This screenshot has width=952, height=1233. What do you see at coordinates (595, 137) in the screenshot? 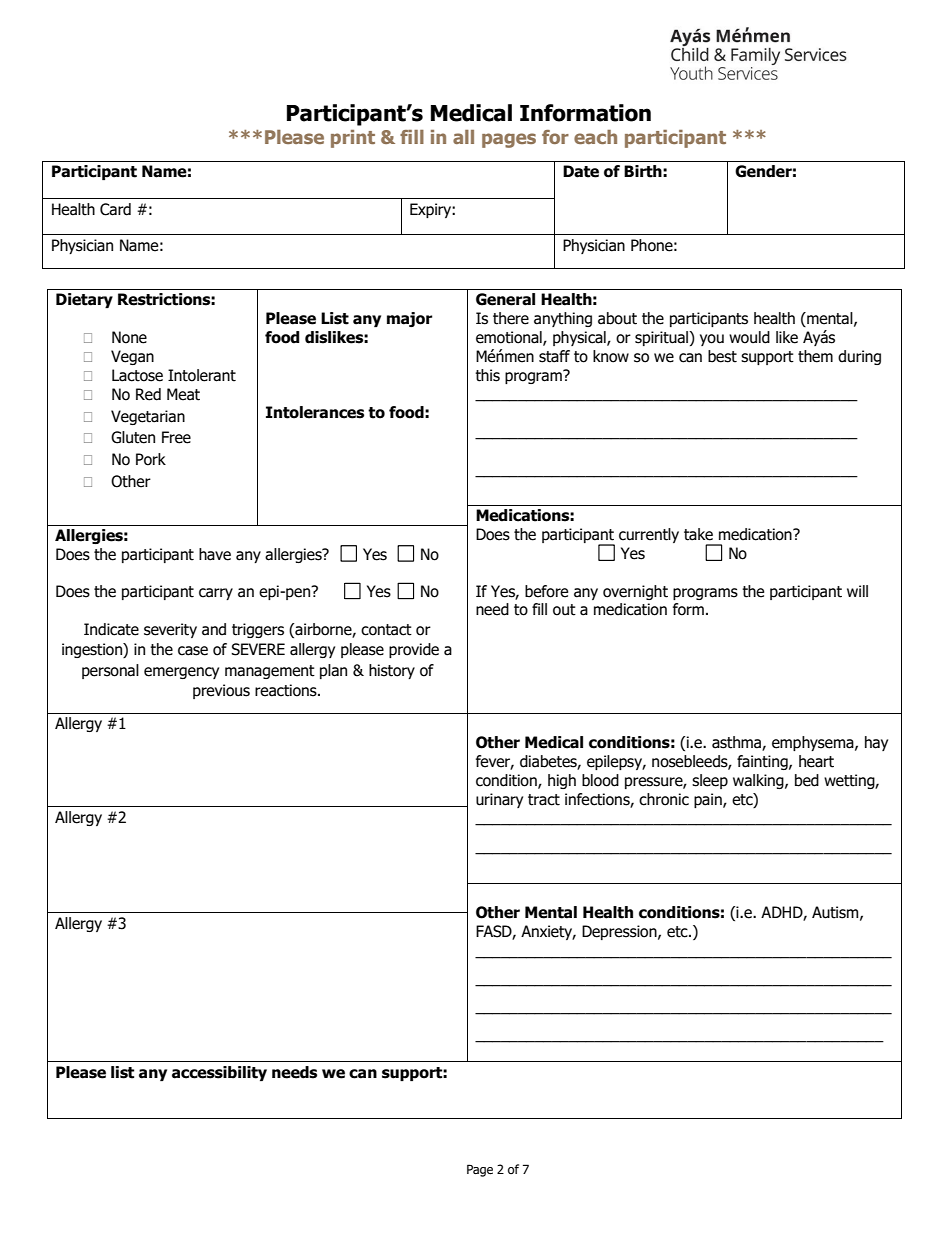
I see `each` at bounding box center [595, 137].
